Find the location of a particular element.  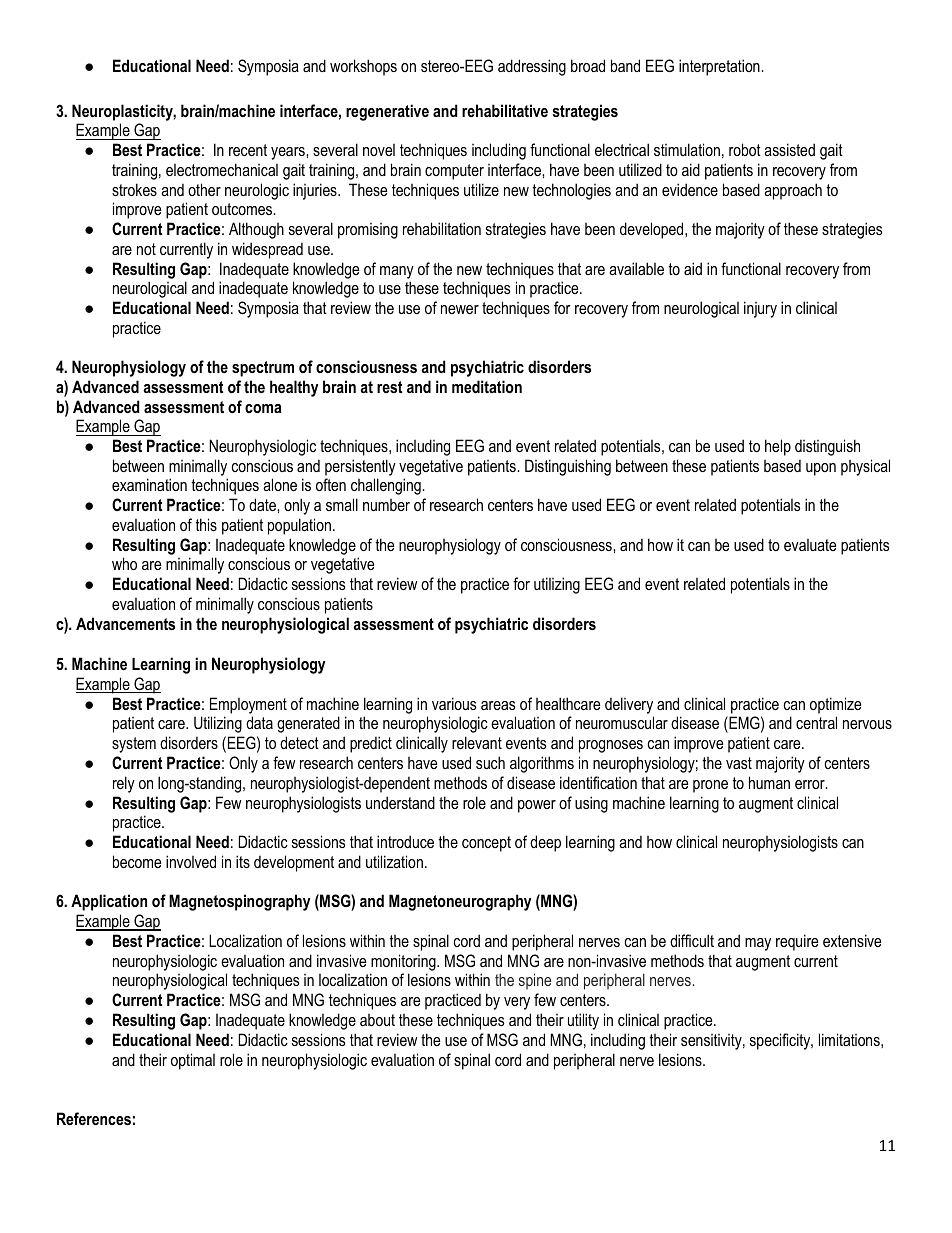

injury is located at coordinates (760, 309).
